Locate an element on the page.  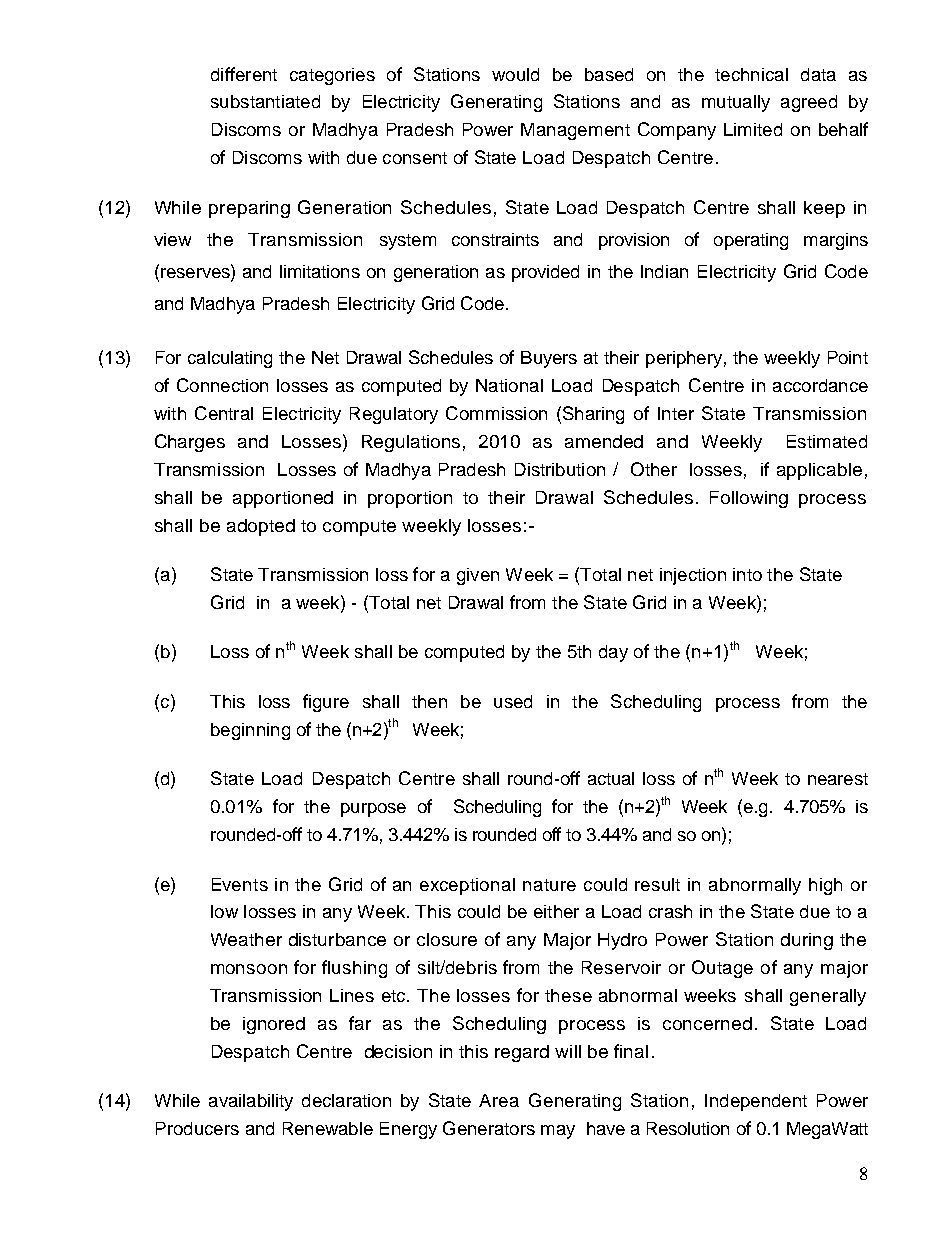
into is located at coordinates (747, 574).
